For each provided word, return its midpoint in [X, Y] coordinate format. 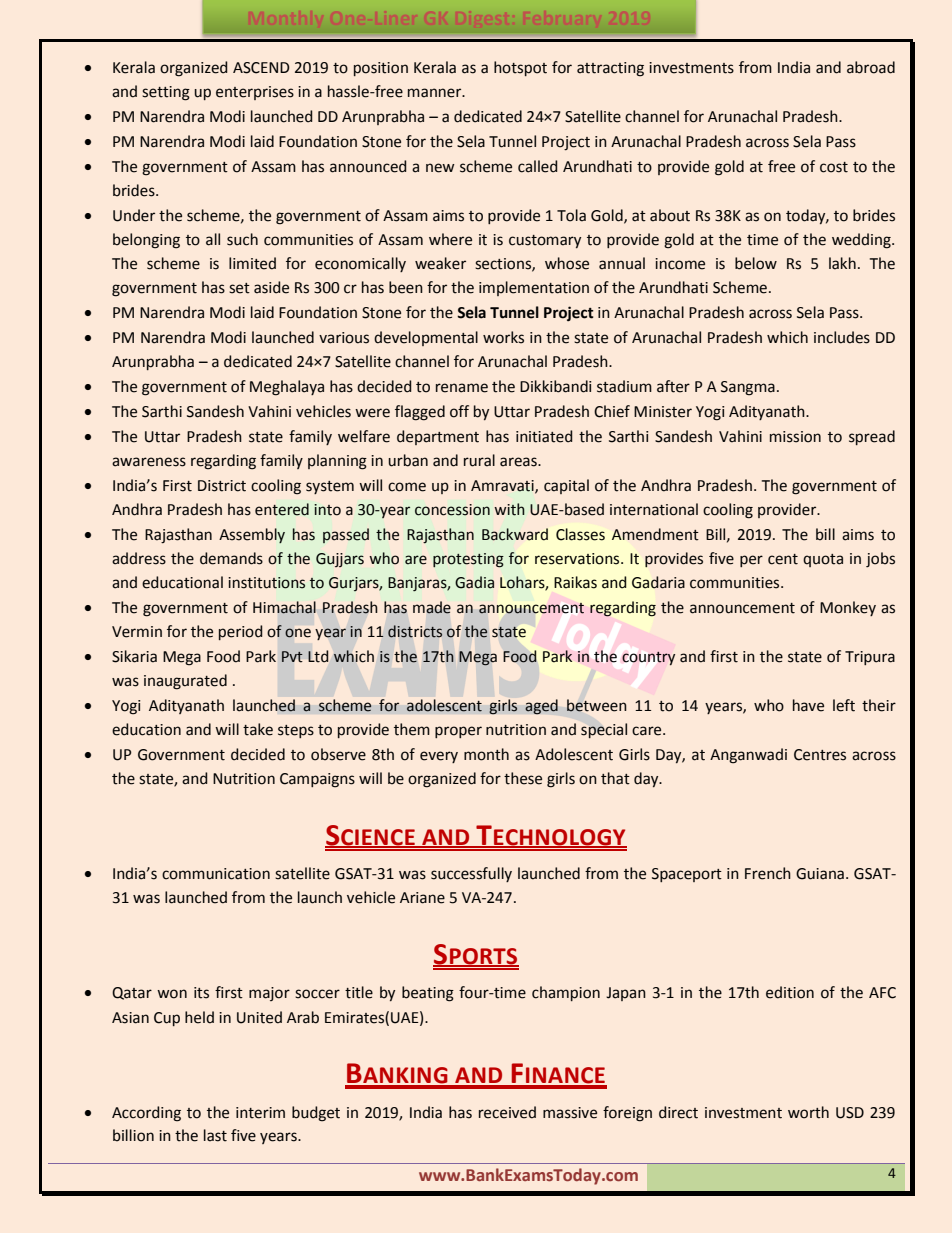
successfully [471, 874]
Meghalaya [287, 388]
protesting [468, 560]
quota [823, 560]
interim [260, 1113]
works [503, 337]
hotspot [520, 68]
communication [216, 874]
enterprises [255, 93]
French [768, 873]
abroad [871, 67]
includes [842, 337]
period [241, 632]
